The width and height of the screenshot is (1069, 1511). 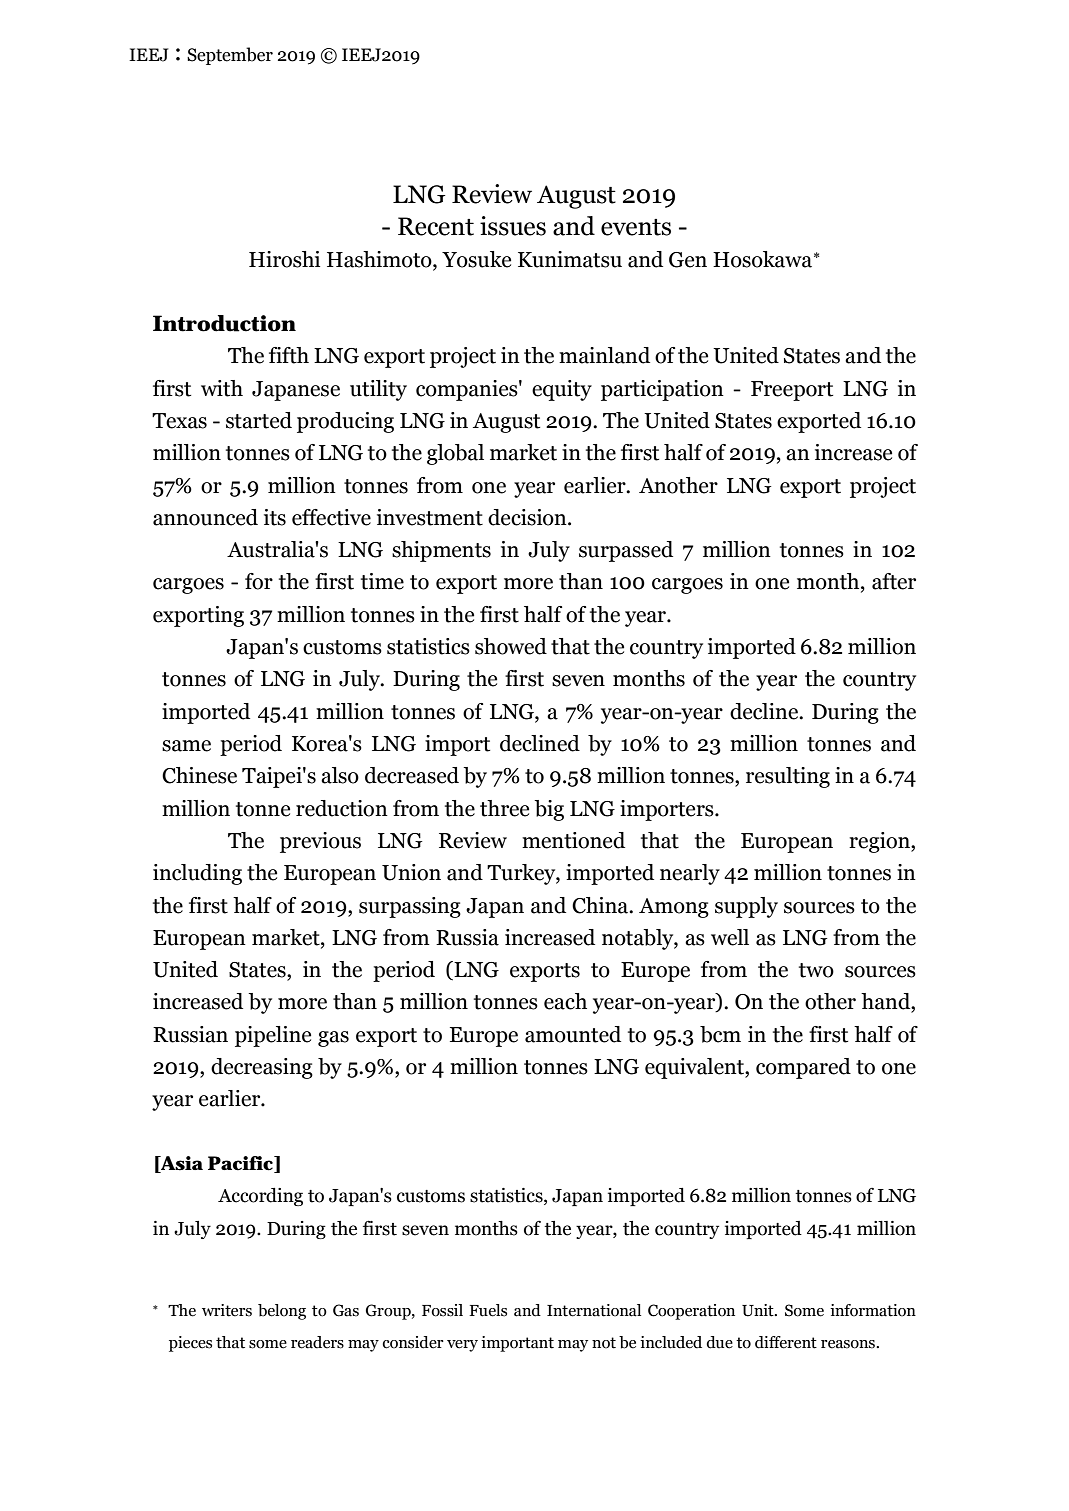 What do you see at coordinates (894, 581) in the screenshot?
I see `after` at bounding box center [894, 581].
